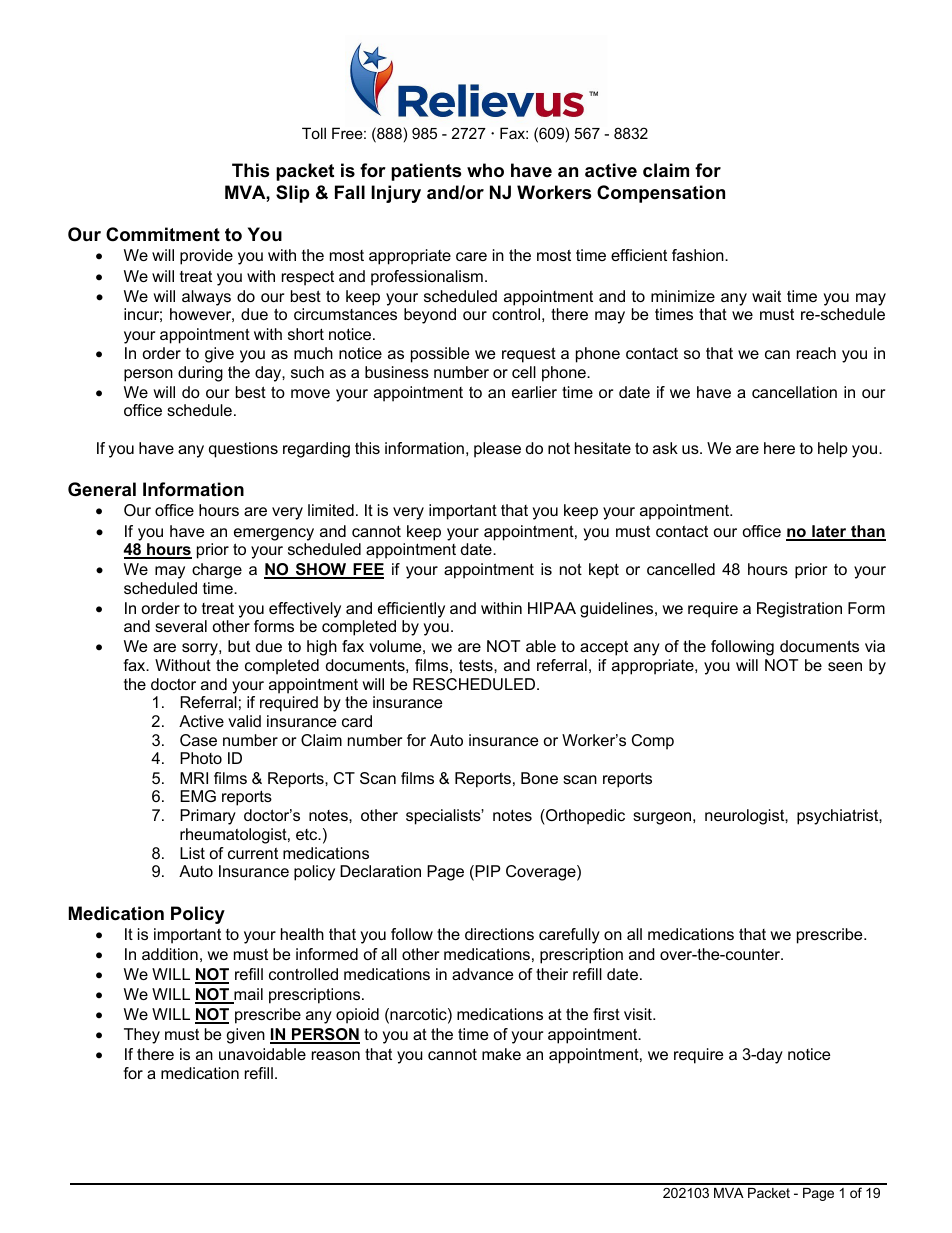  I want to click on seen, so click(845, 666).
